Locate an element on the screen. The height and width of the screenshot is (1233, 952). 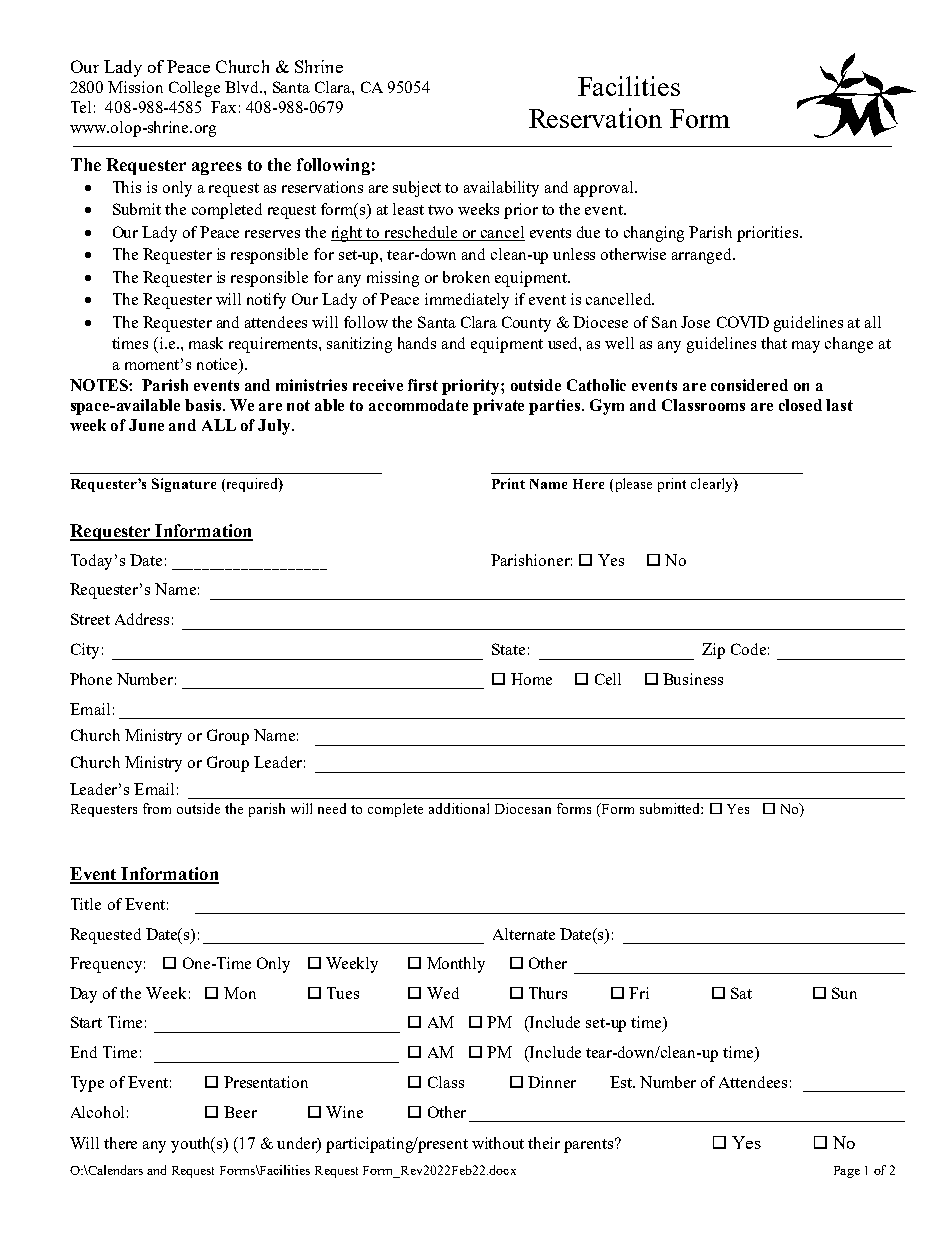
from is located at coordinates (157, 808).
